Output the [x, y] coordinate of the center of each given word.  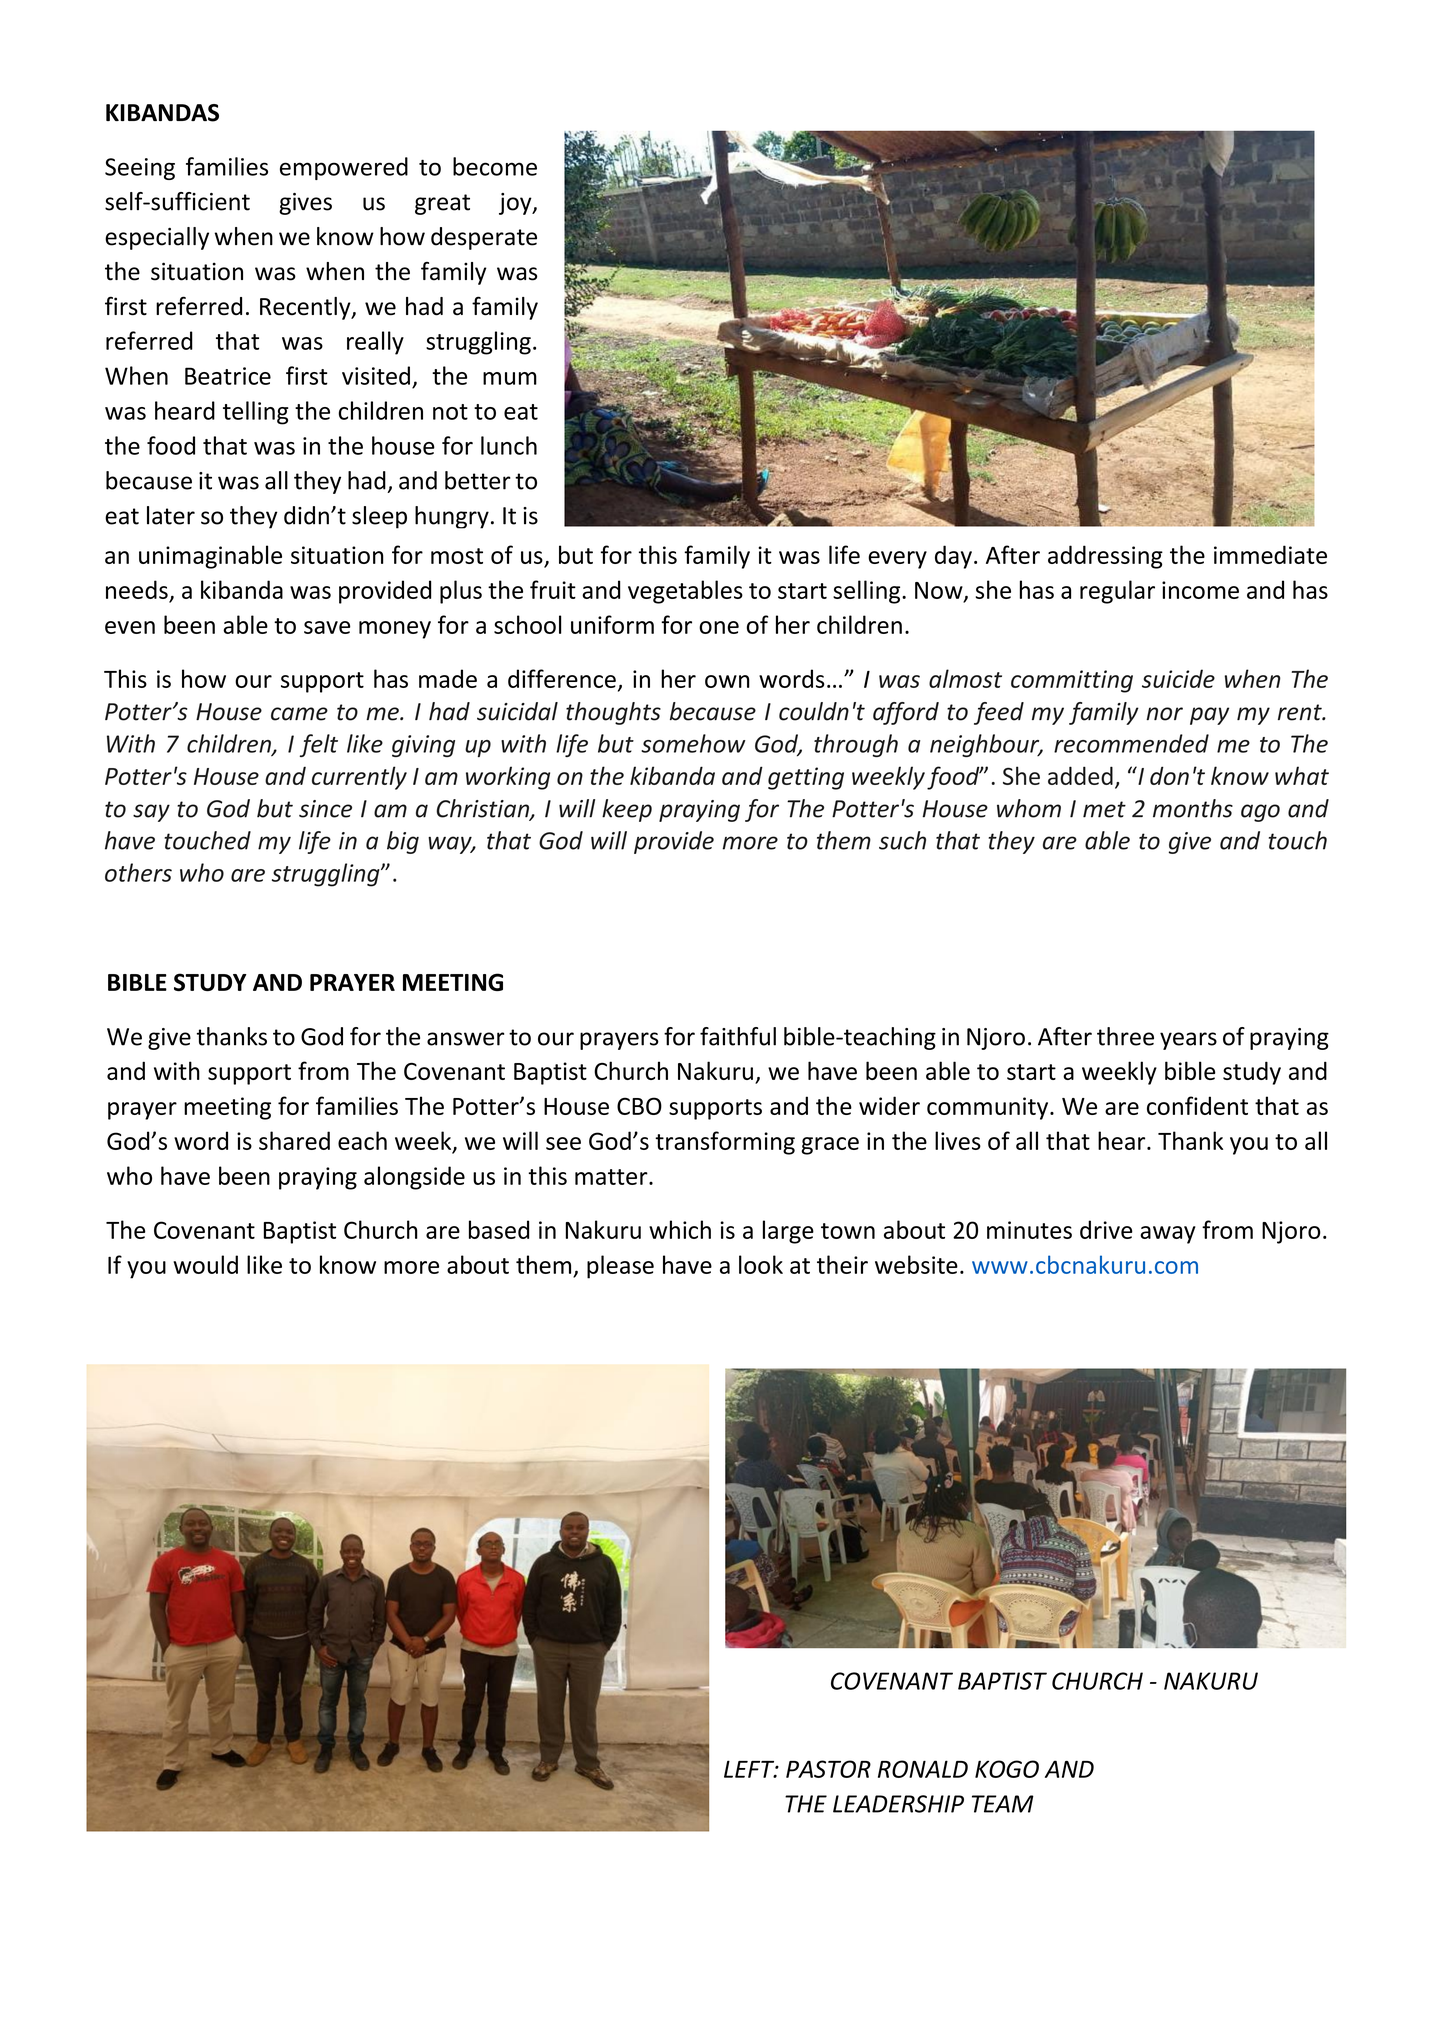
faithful [738, 1036]
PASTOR [828, 1769]
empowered [344, 168]
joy [516, 204]
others [138, 872]
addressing [1105, 557]
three [1125, 1036]
